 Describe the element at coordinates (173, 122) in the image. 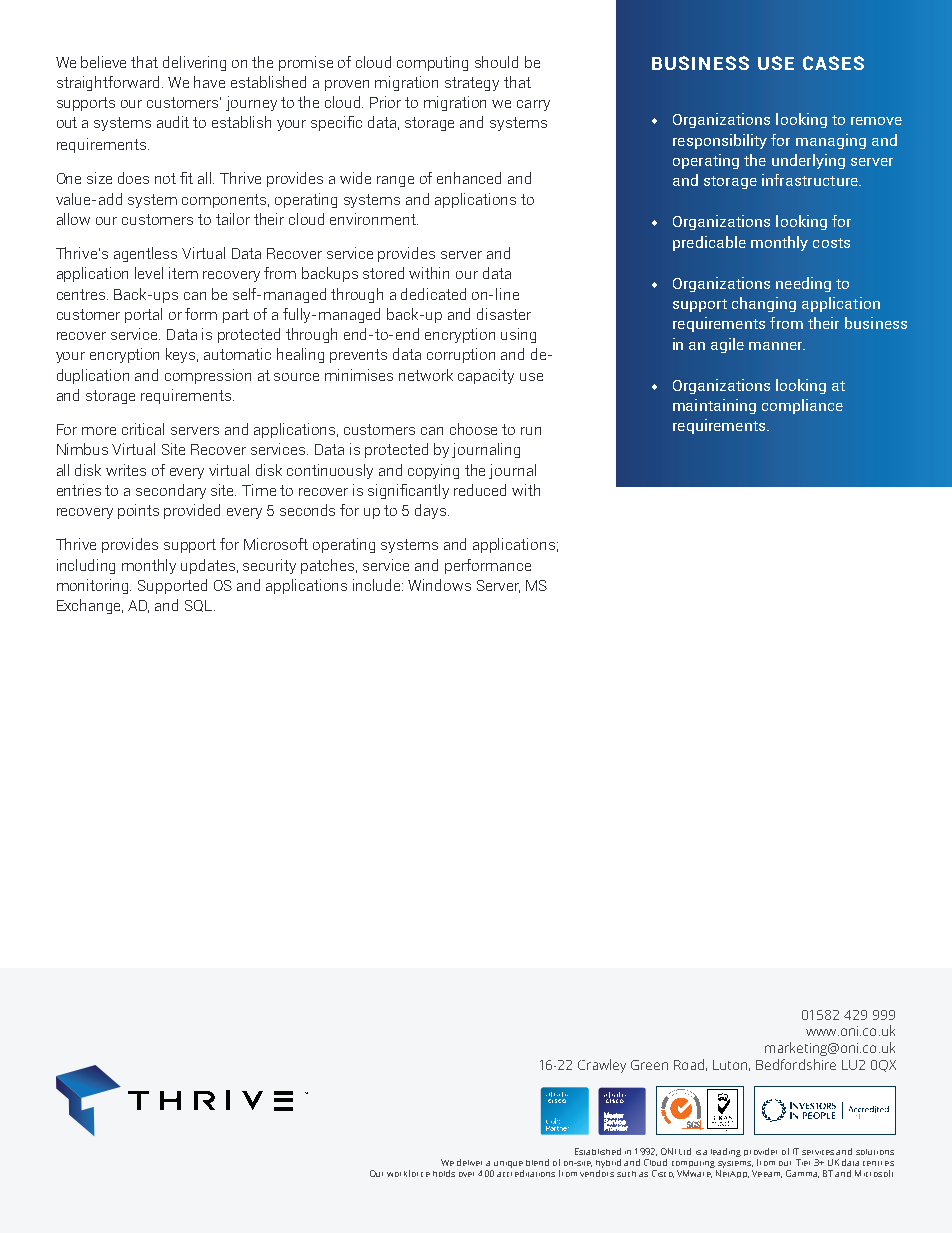

I see `audit` at that location.
